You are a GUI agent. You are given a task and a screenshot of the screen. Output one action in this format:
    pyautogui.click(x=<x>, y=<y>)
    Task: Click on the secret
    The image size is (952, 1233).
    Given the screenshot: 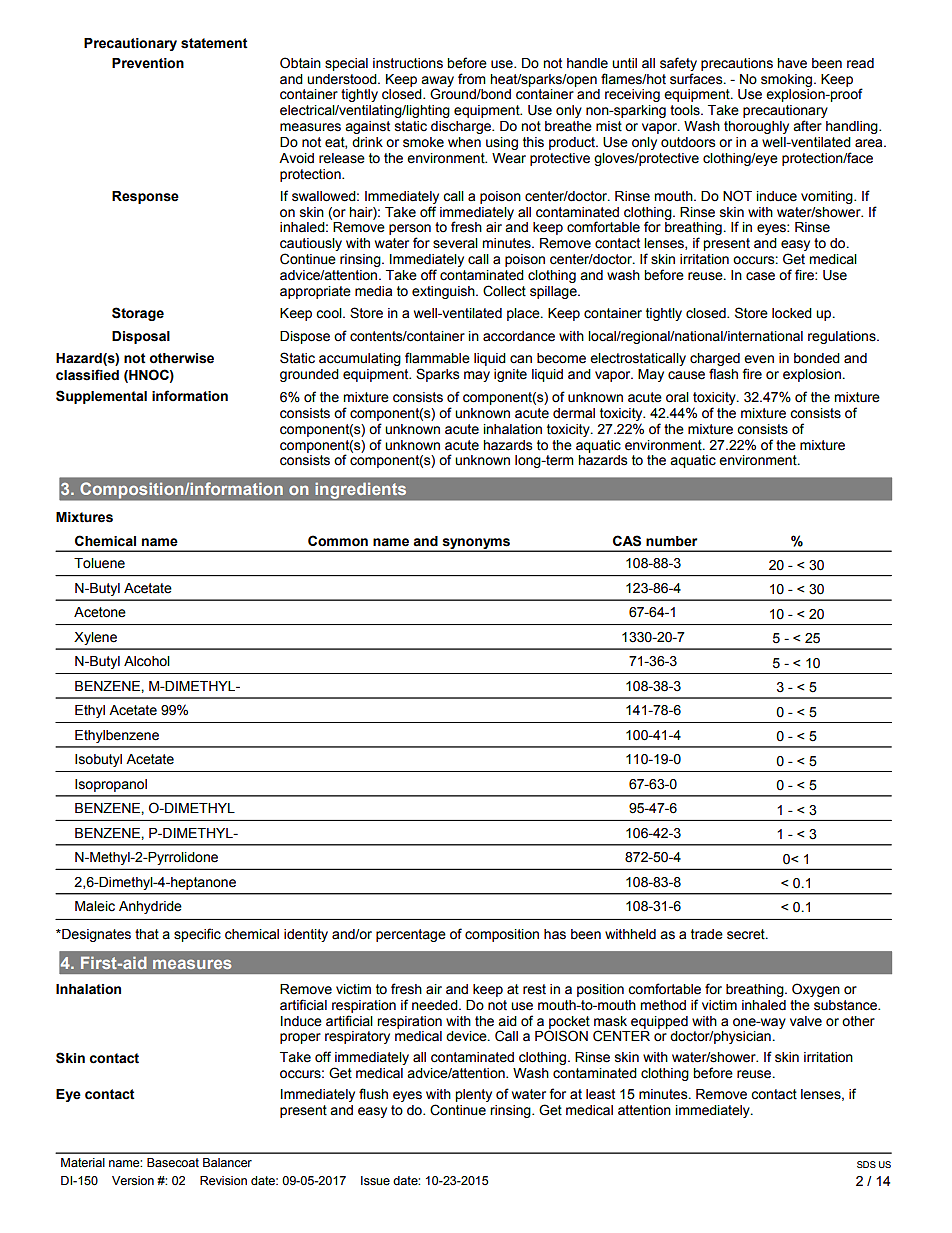 What is the action you would take?
    pyautogui.click(x=747, y=934)
